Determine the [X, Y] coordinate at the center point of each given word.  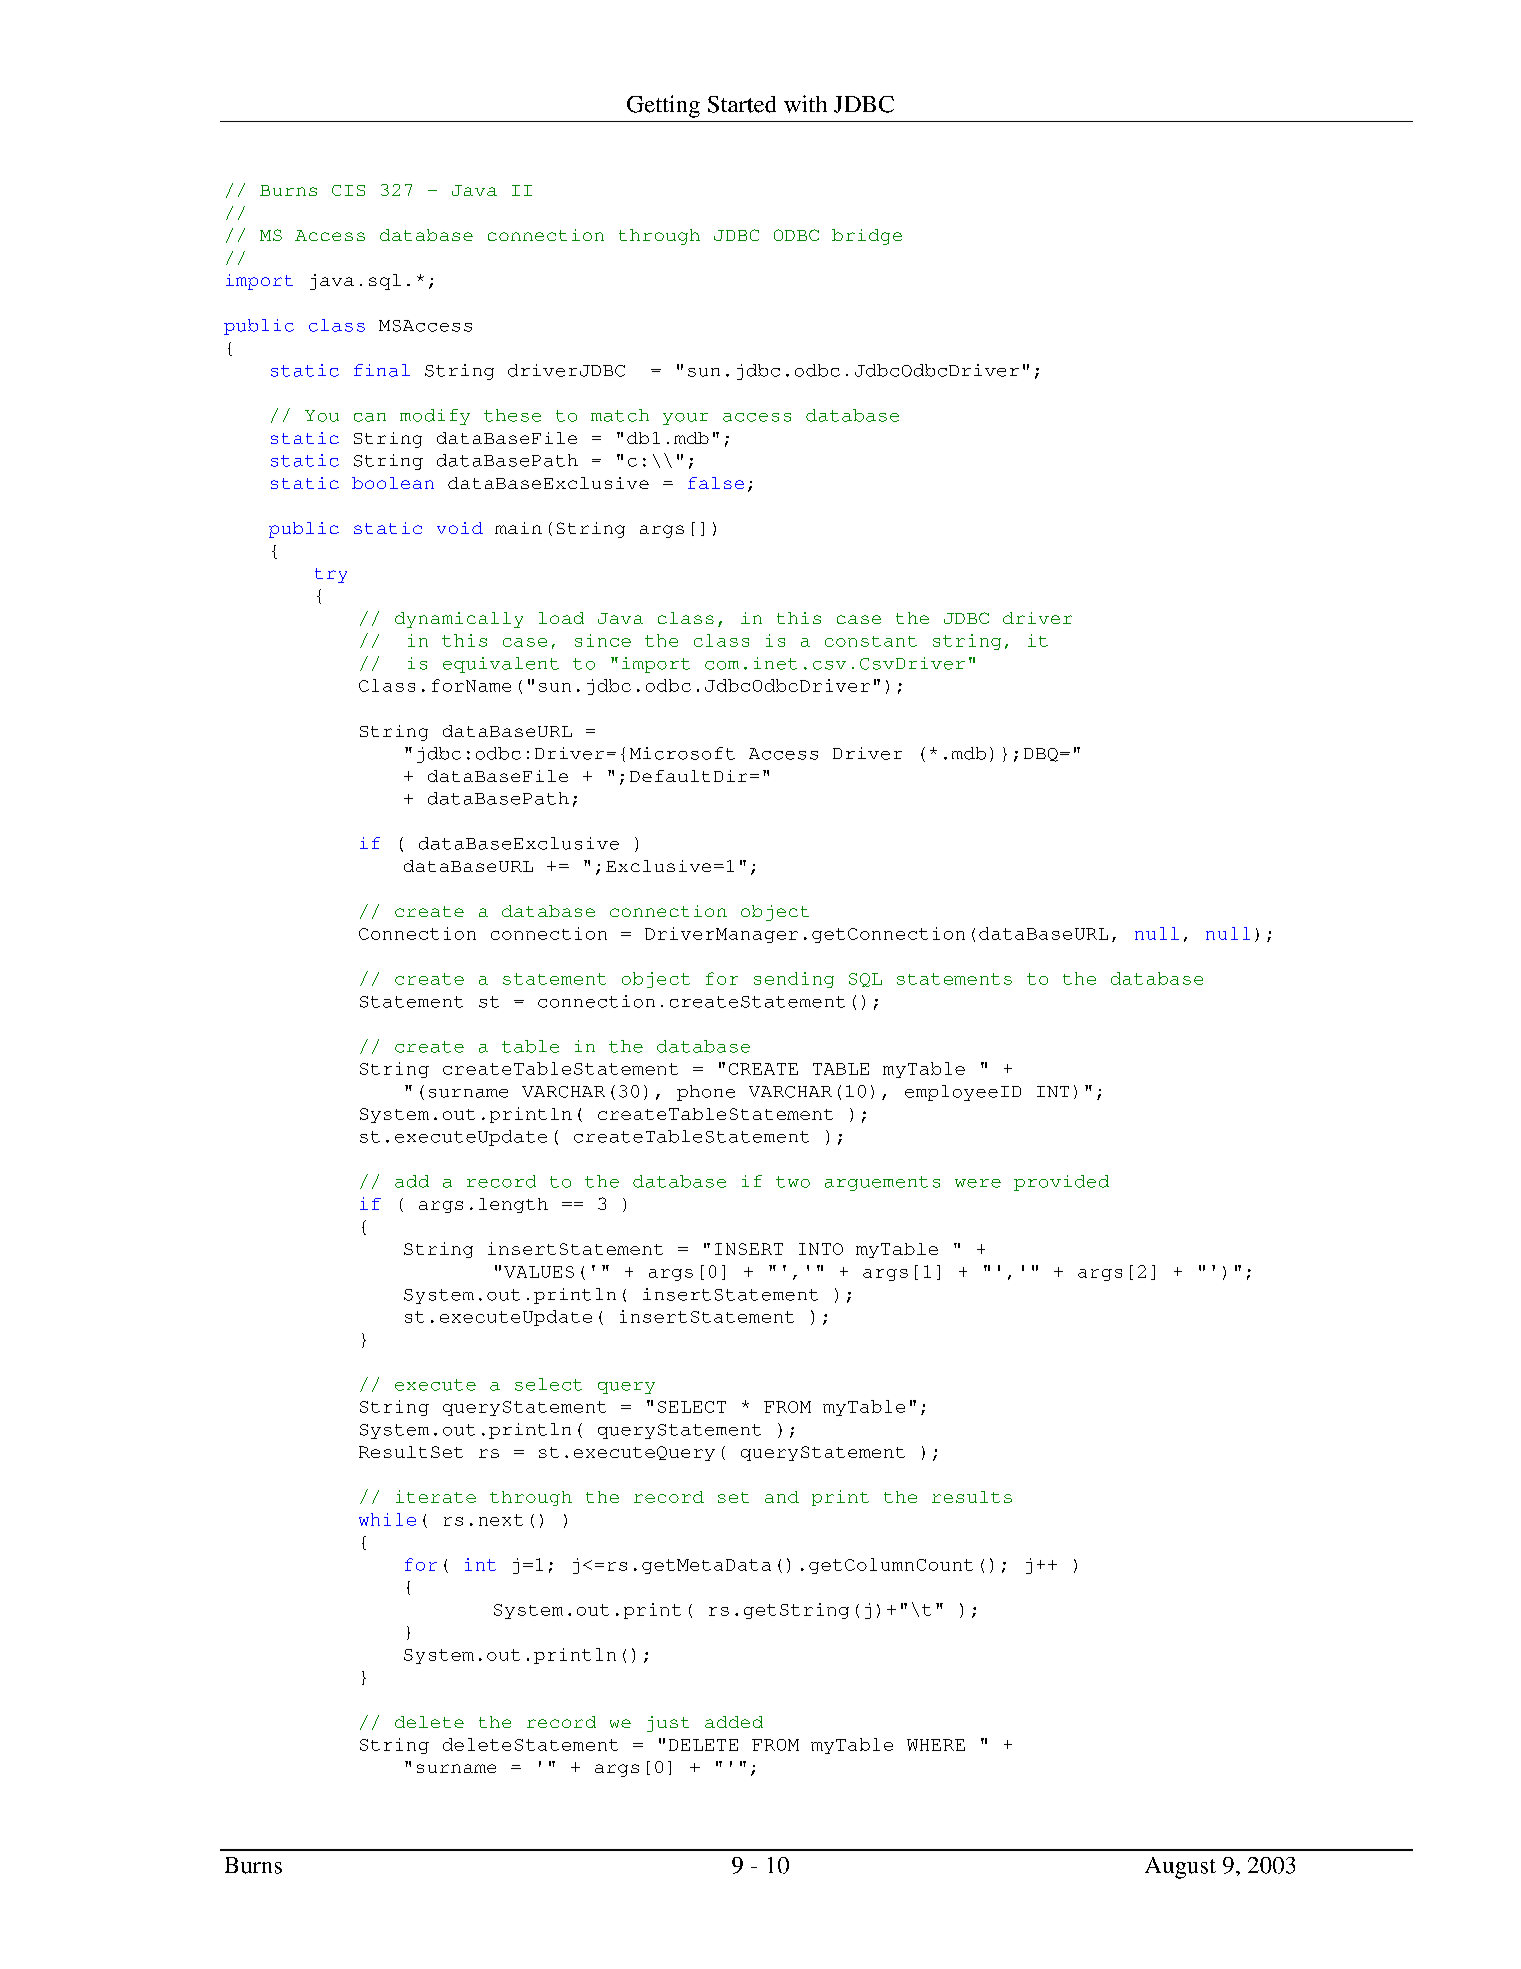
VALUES [539, 1272]
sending [794, 980]
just [668, 1724]
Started [742, 104]
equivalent [501, 665]
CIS [348, 190]
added [734, 1722]
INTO [821, 1249]
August [1180, 1868]
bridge [867, 237]
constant [871, 641]
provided [1061, 1183]
